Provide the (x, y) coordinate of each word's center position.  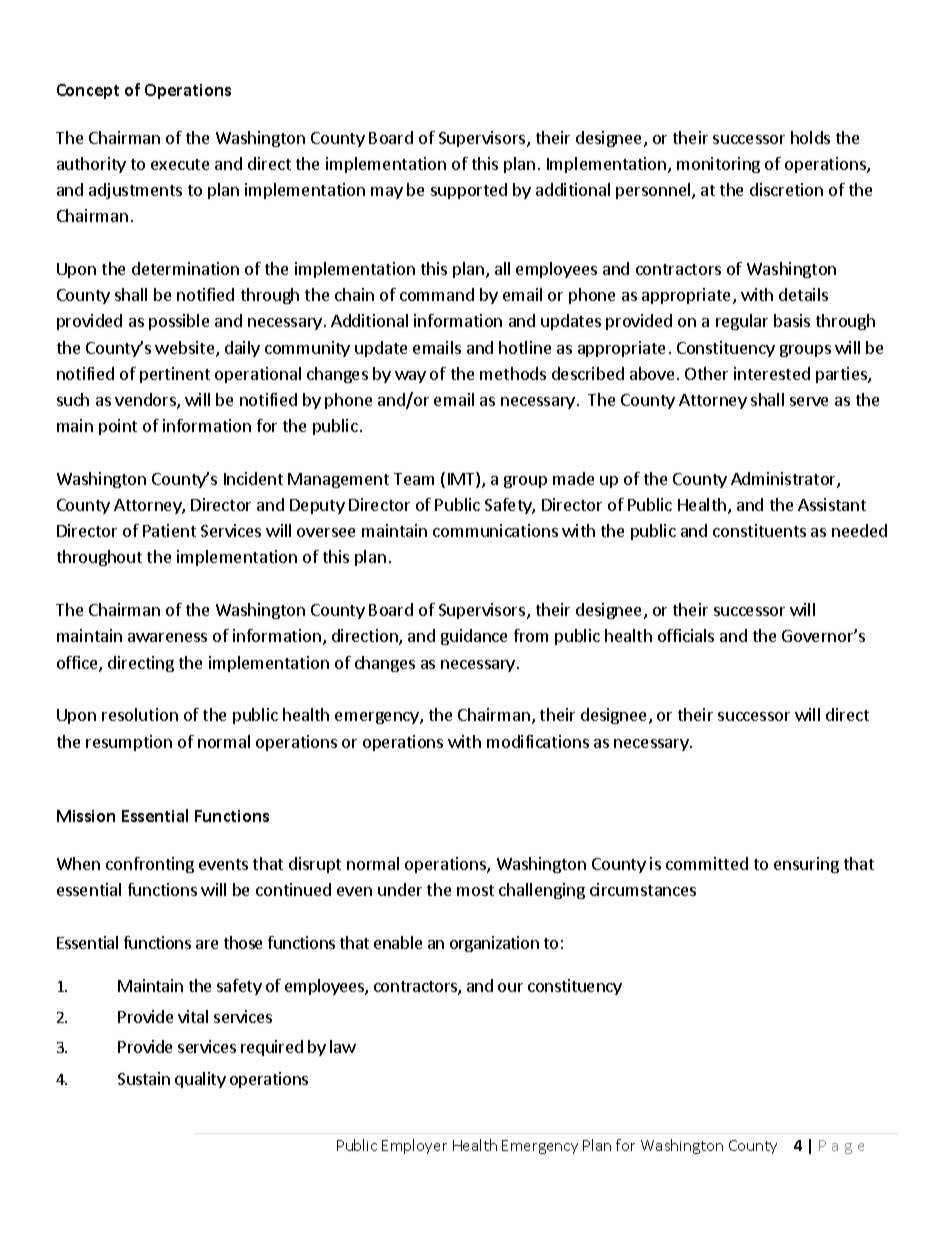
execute (180, 164)
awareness (167, 637)
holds (810, 137)
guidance (474, 637)
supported (469, 191)
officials (686, 635)
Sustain (144, 1078)
